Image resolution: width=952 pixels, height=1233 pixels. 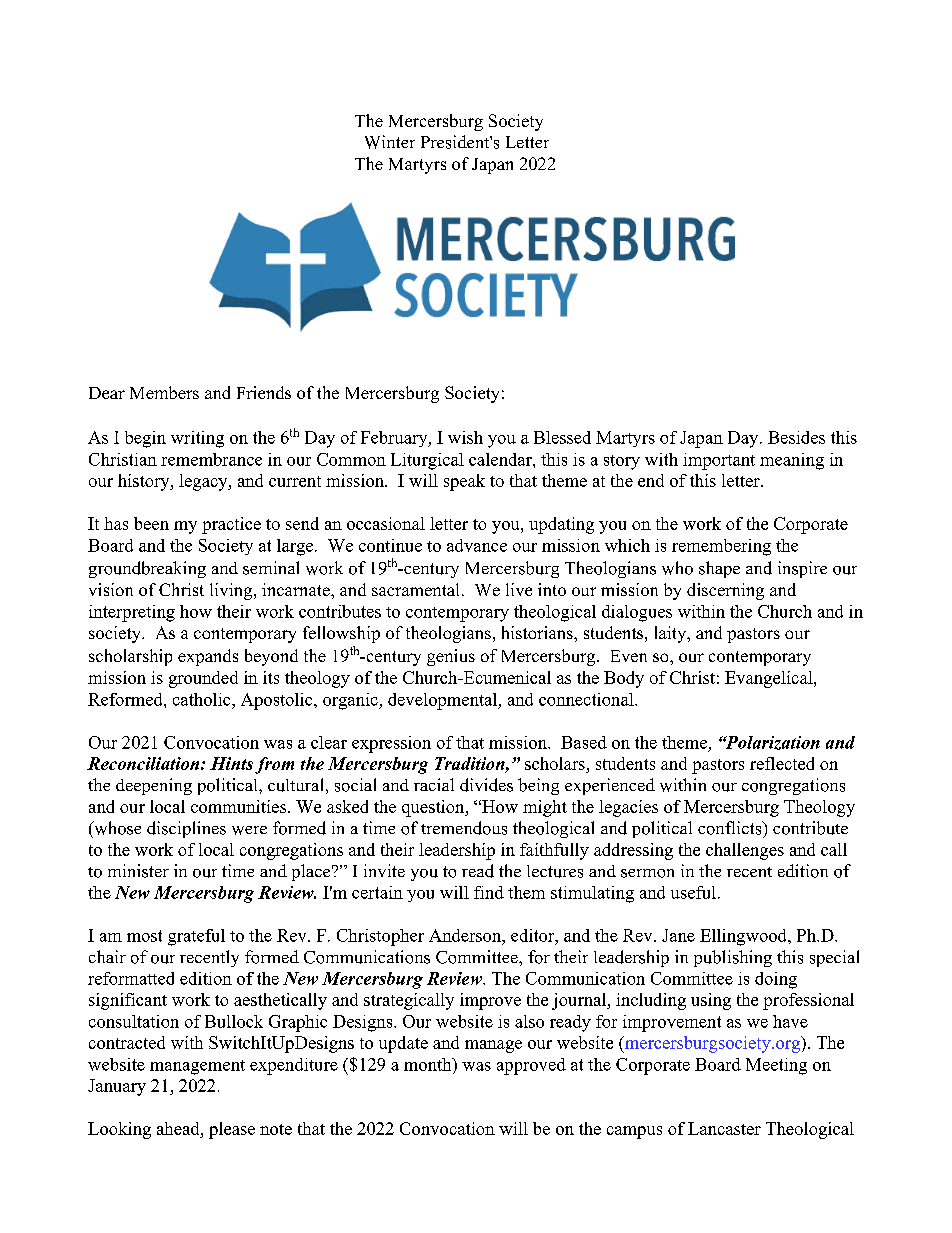 What do you see at coordinates (719, 461) in the screenshot?
I see `important` at bounding box center [719, 461].
